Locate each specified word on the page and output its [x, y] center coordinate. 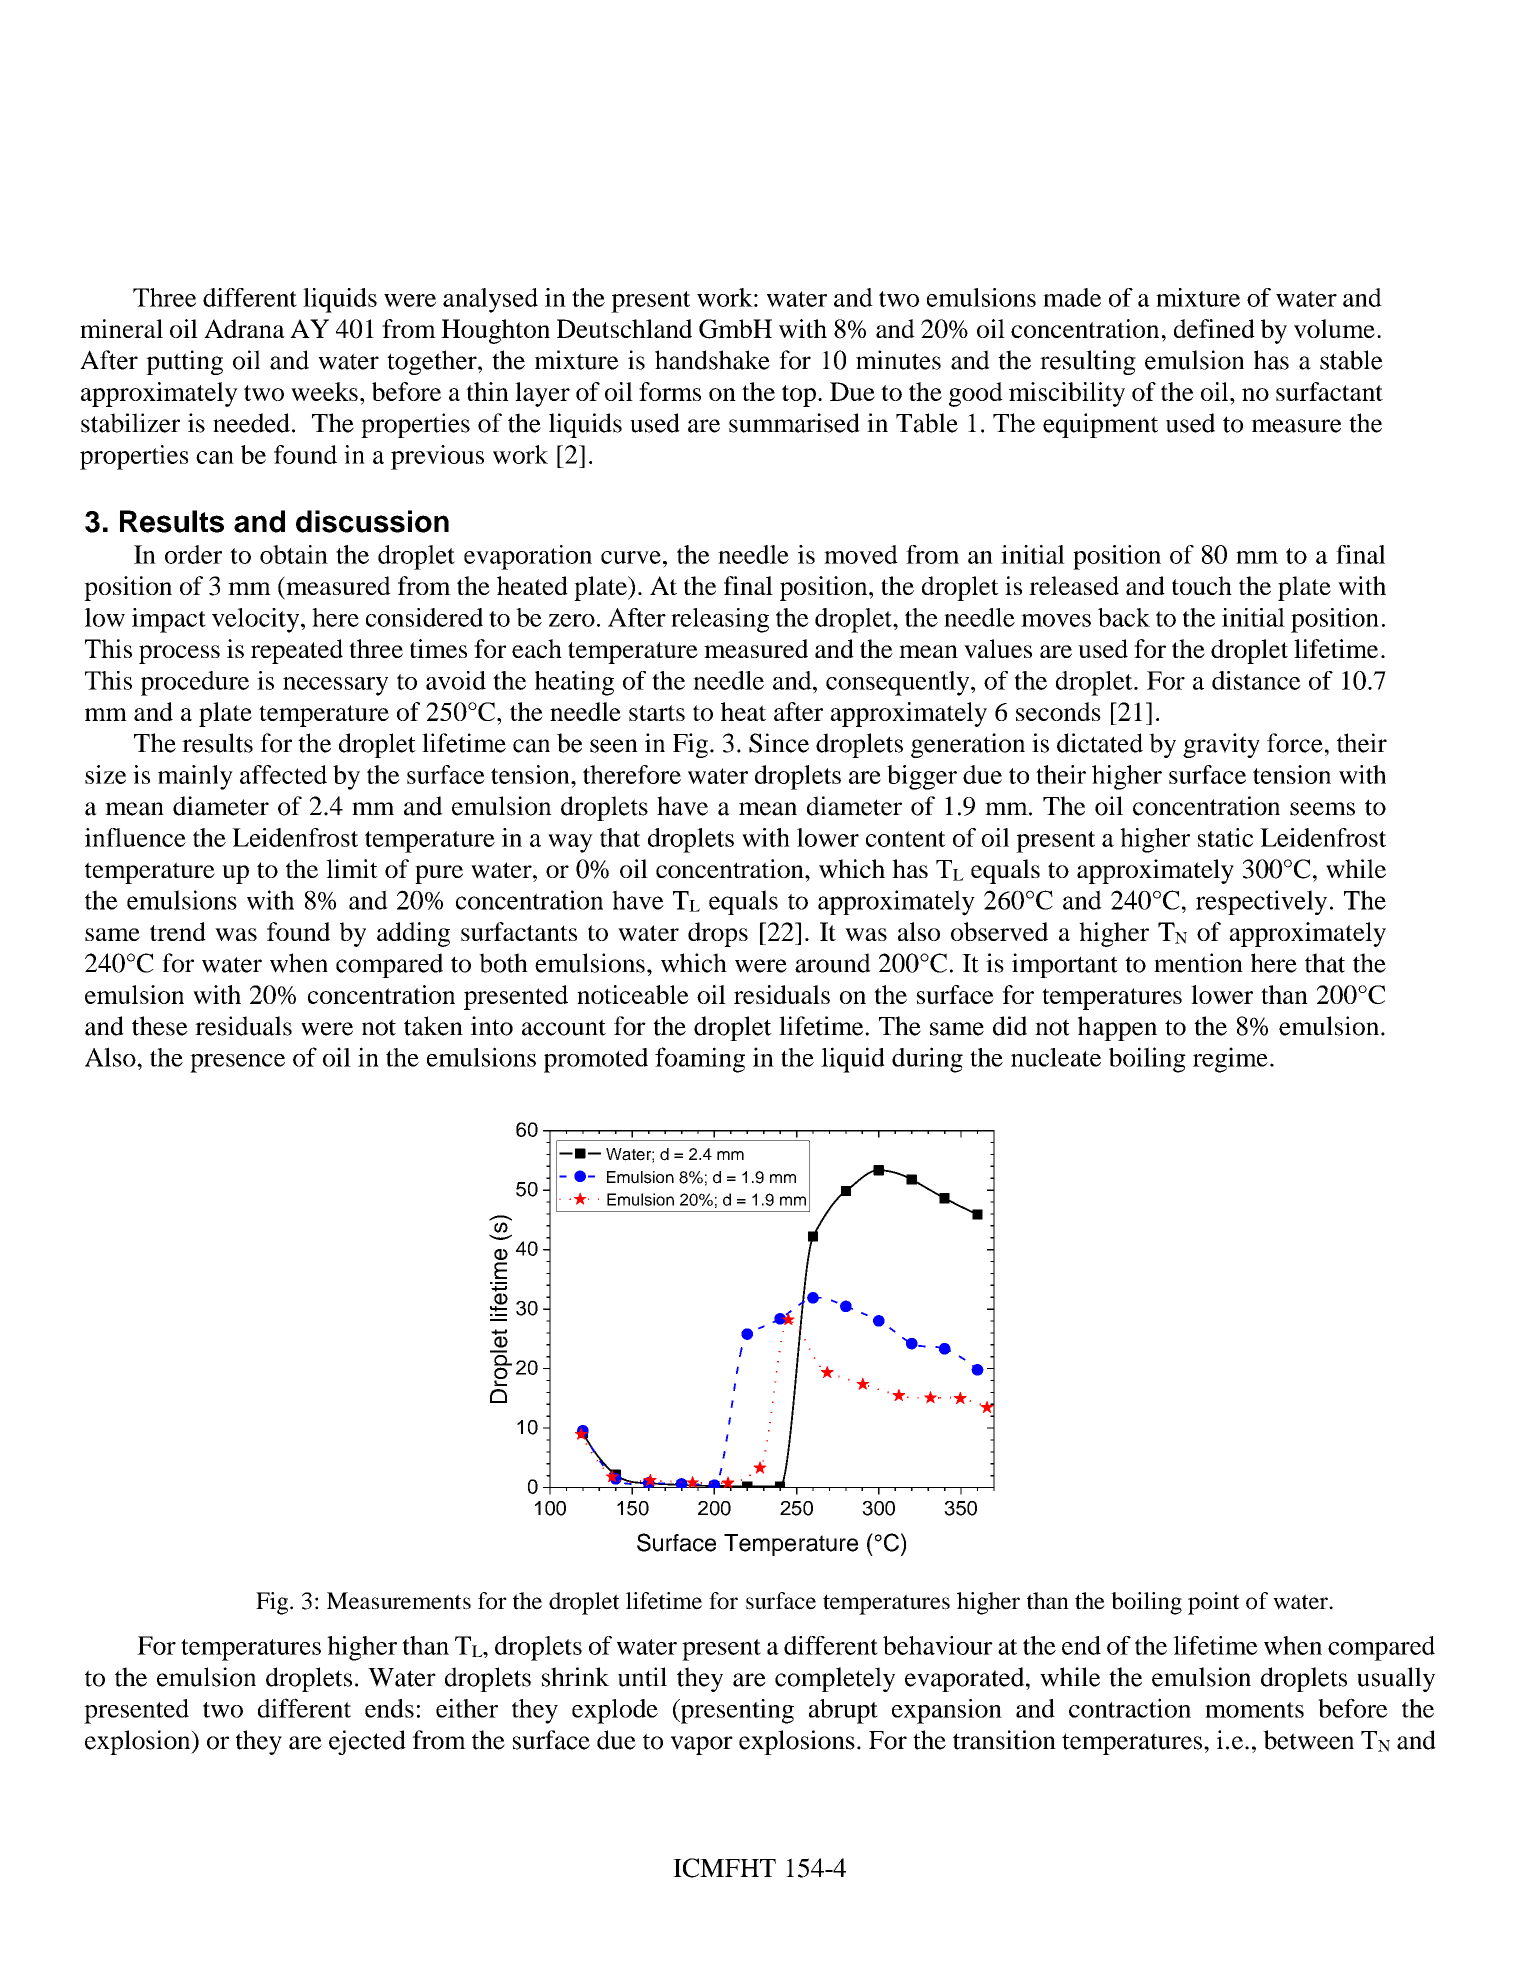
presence [237, 1063]
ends [389, 1708]
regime [1230, 1060]
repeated [297, 651]
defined [1214, 328]
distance [1256, 680]
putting [184, 362]
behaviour [938, 1645]
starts [657, 713]
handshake [712, 360]
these [160, 1026]
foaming [700, 1060]
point [1214, 1603]
